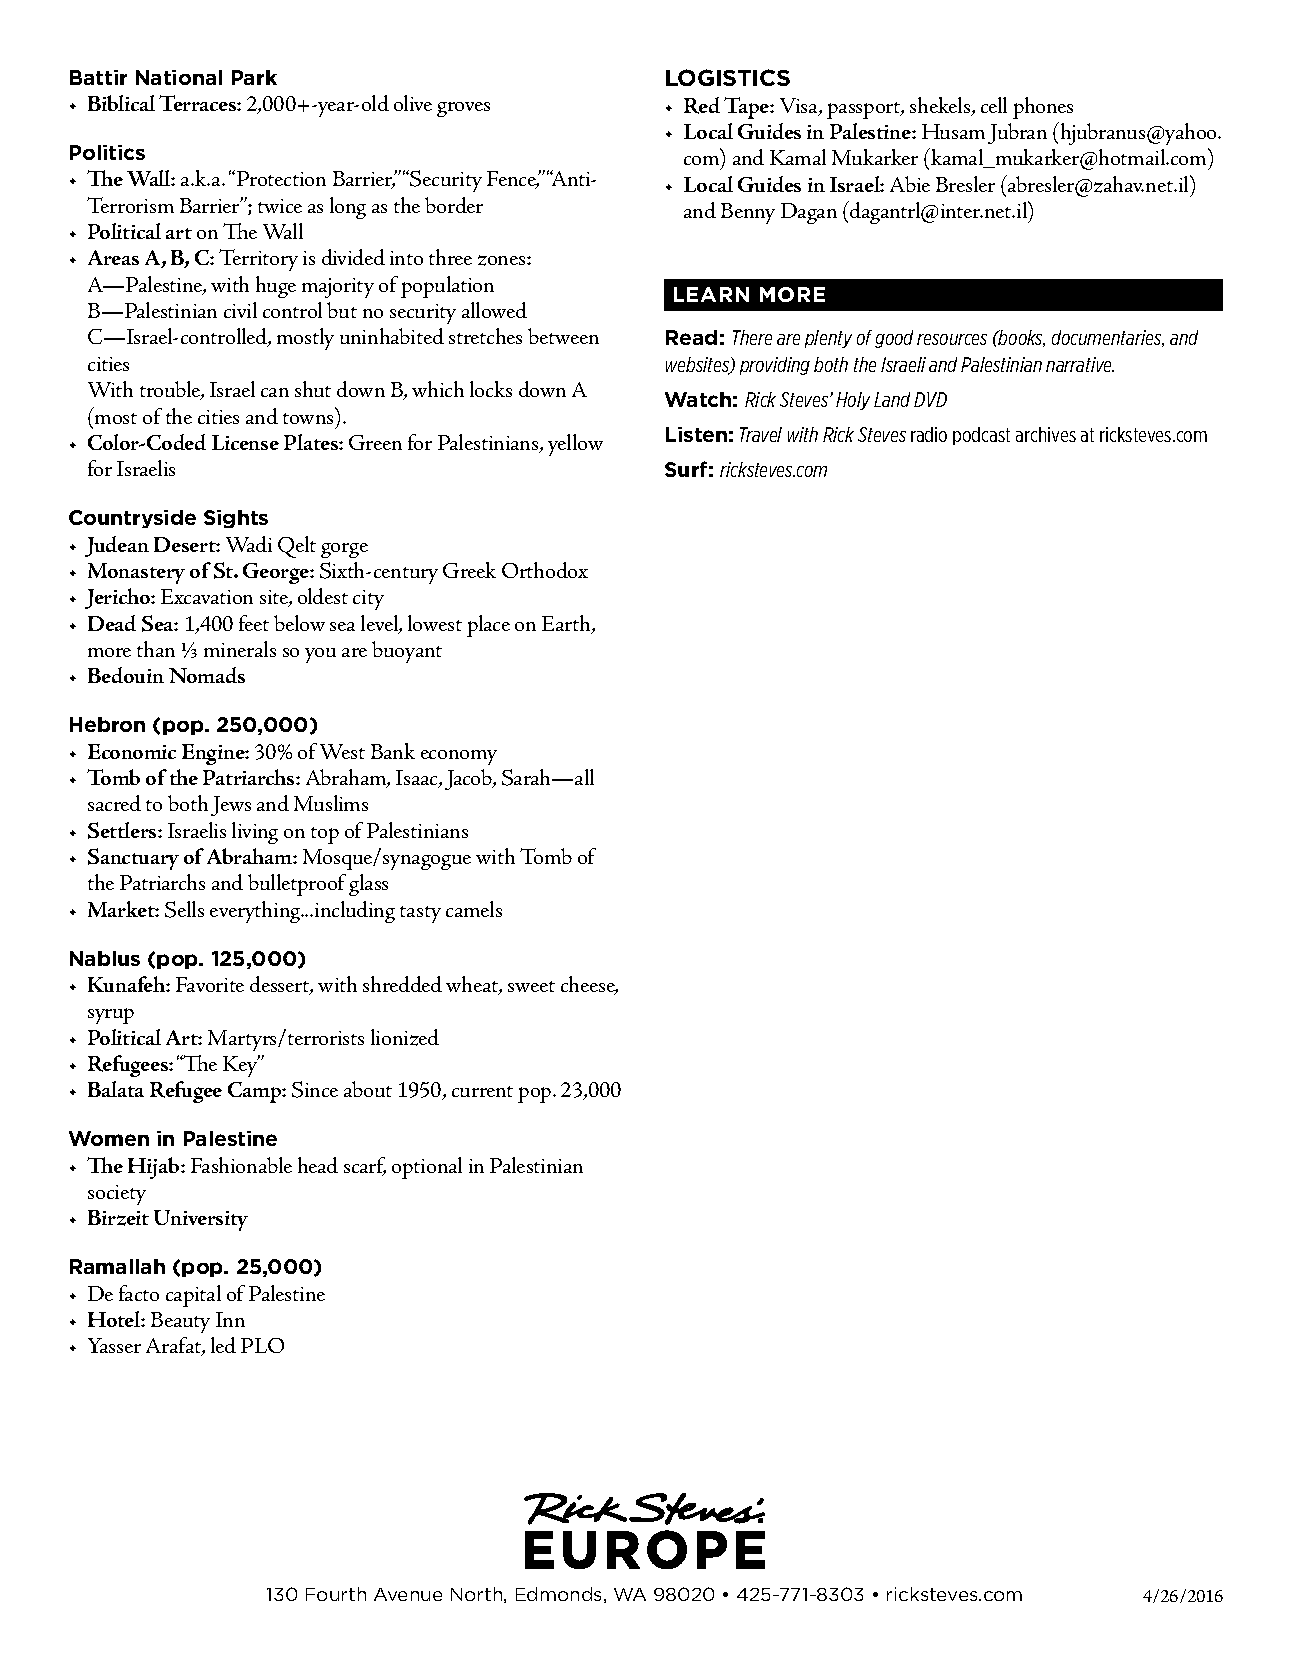  What do you see at coordinates (531, 986) in the document?
I see `sweet` at bounding box center [531, 986].
